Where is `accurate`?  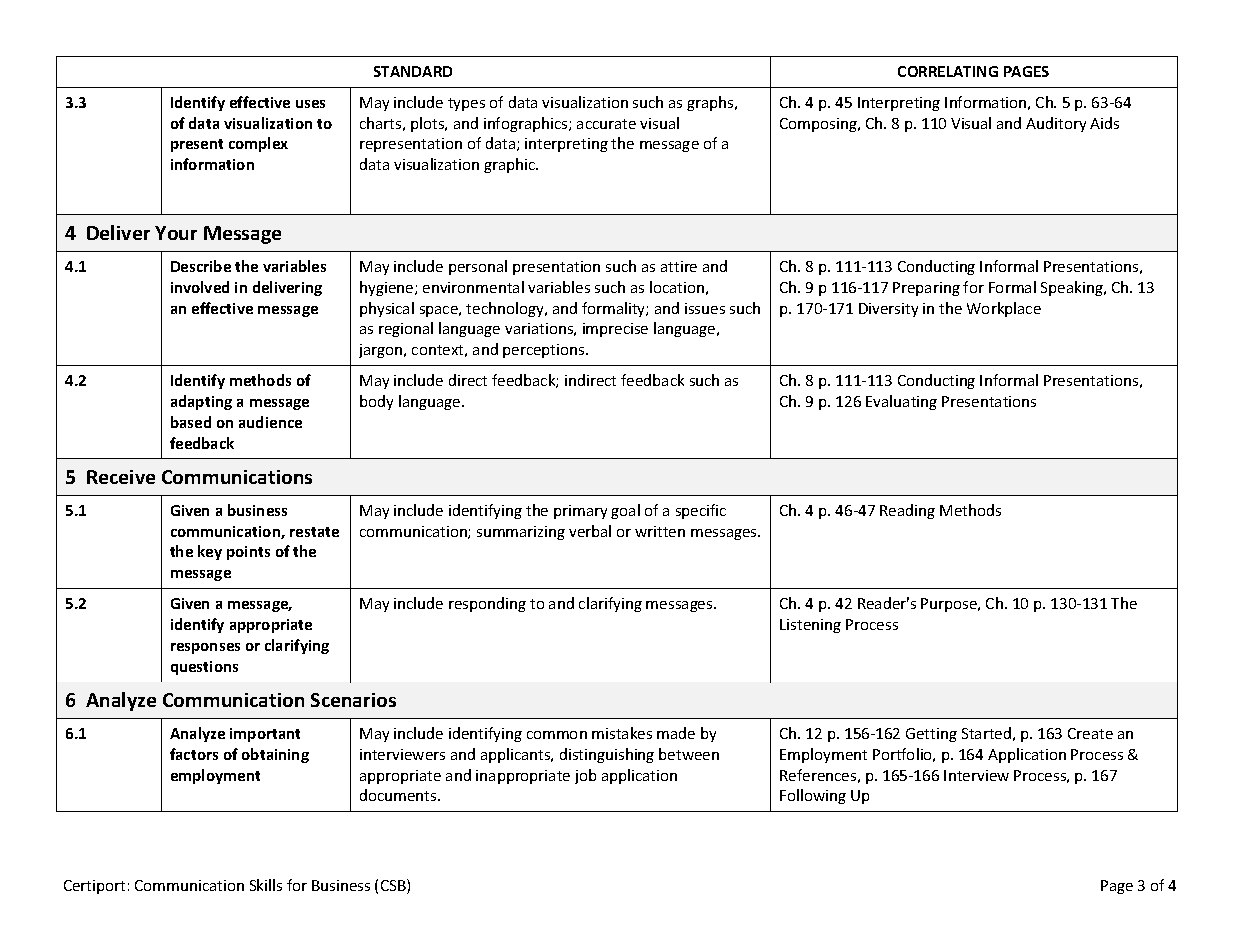
accurate is located at coordinates (606, 124).
